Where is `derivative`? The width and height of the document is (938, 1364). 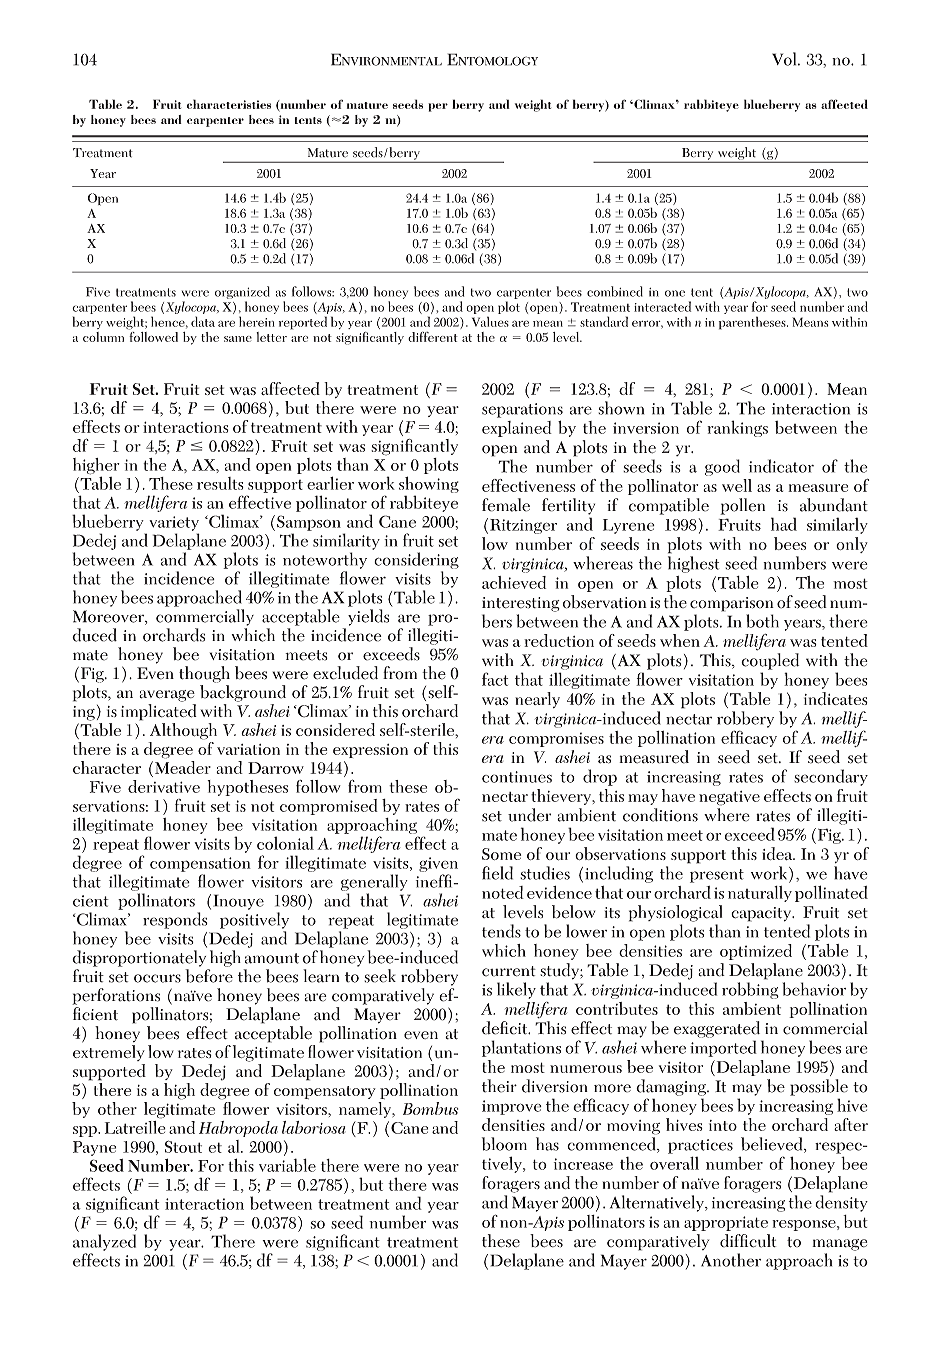 derivative is located at coordinates (164, 786).
